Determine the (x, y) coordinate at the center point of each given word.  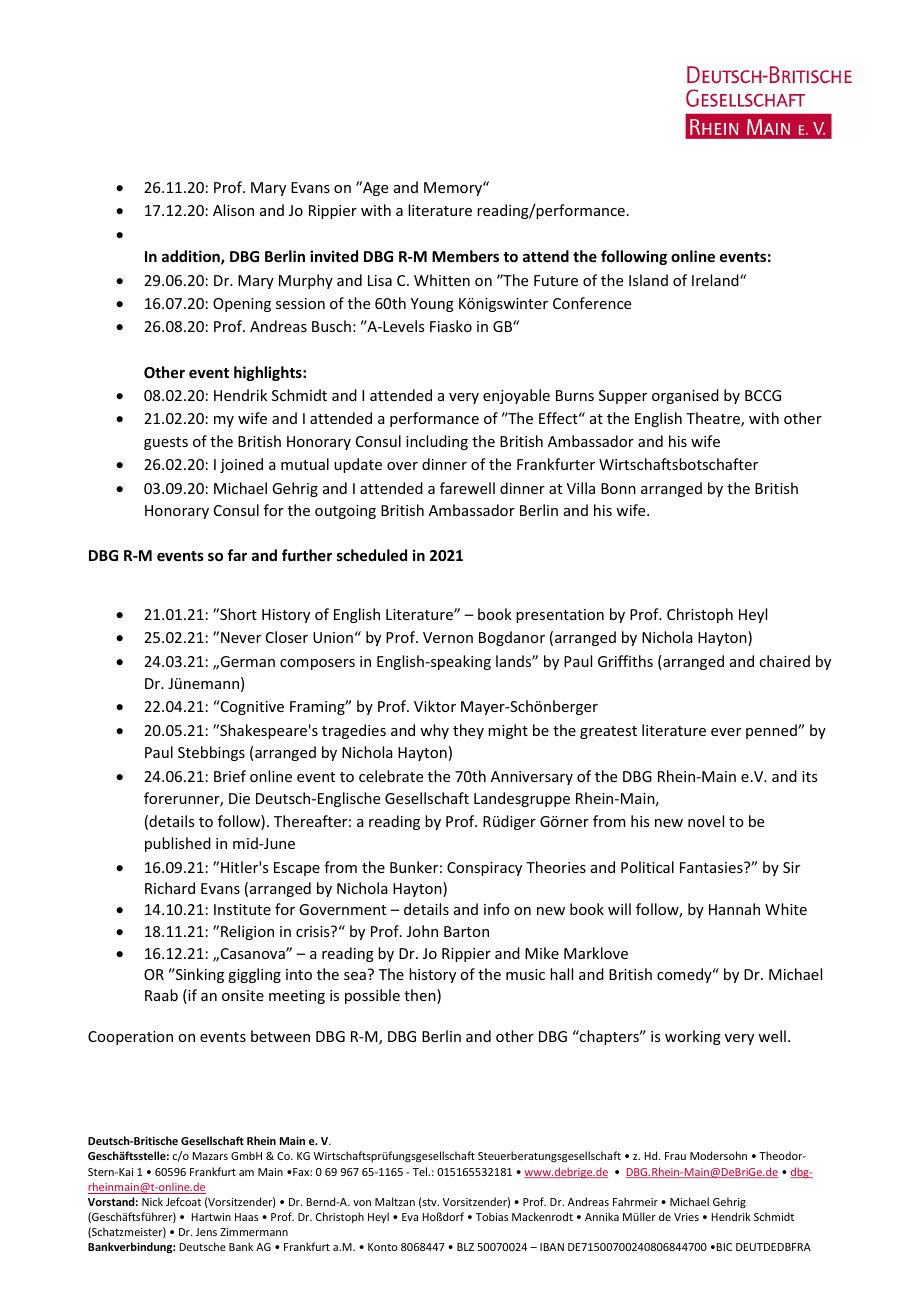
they (468, 731)
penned (772, 731)
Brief (230, 776)
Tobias (492, 1216)
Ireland (716, 280)
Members (465, 256)
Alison (233, 210)
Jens (206, 1232)
